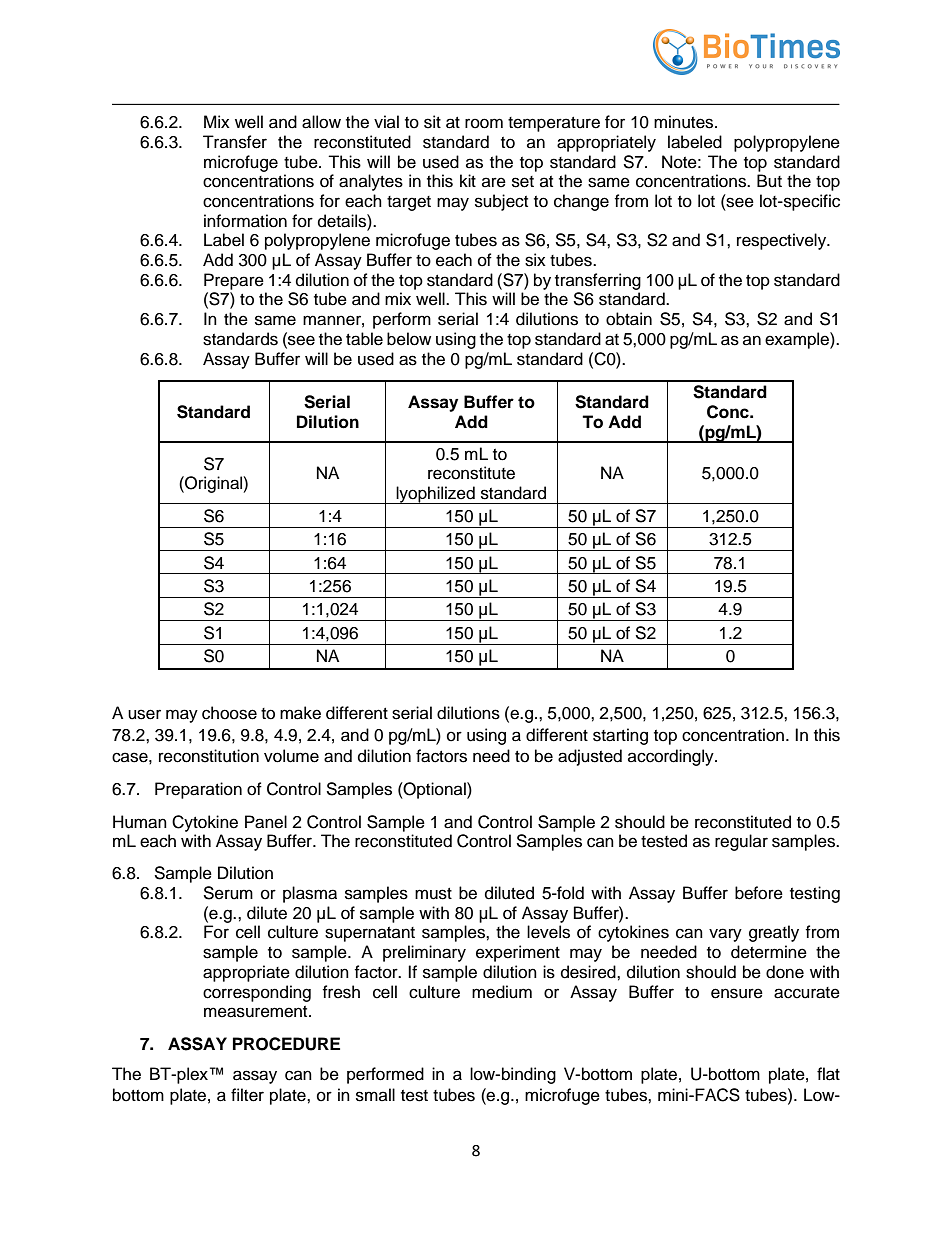  I want to click on But, so click(769, 181).
